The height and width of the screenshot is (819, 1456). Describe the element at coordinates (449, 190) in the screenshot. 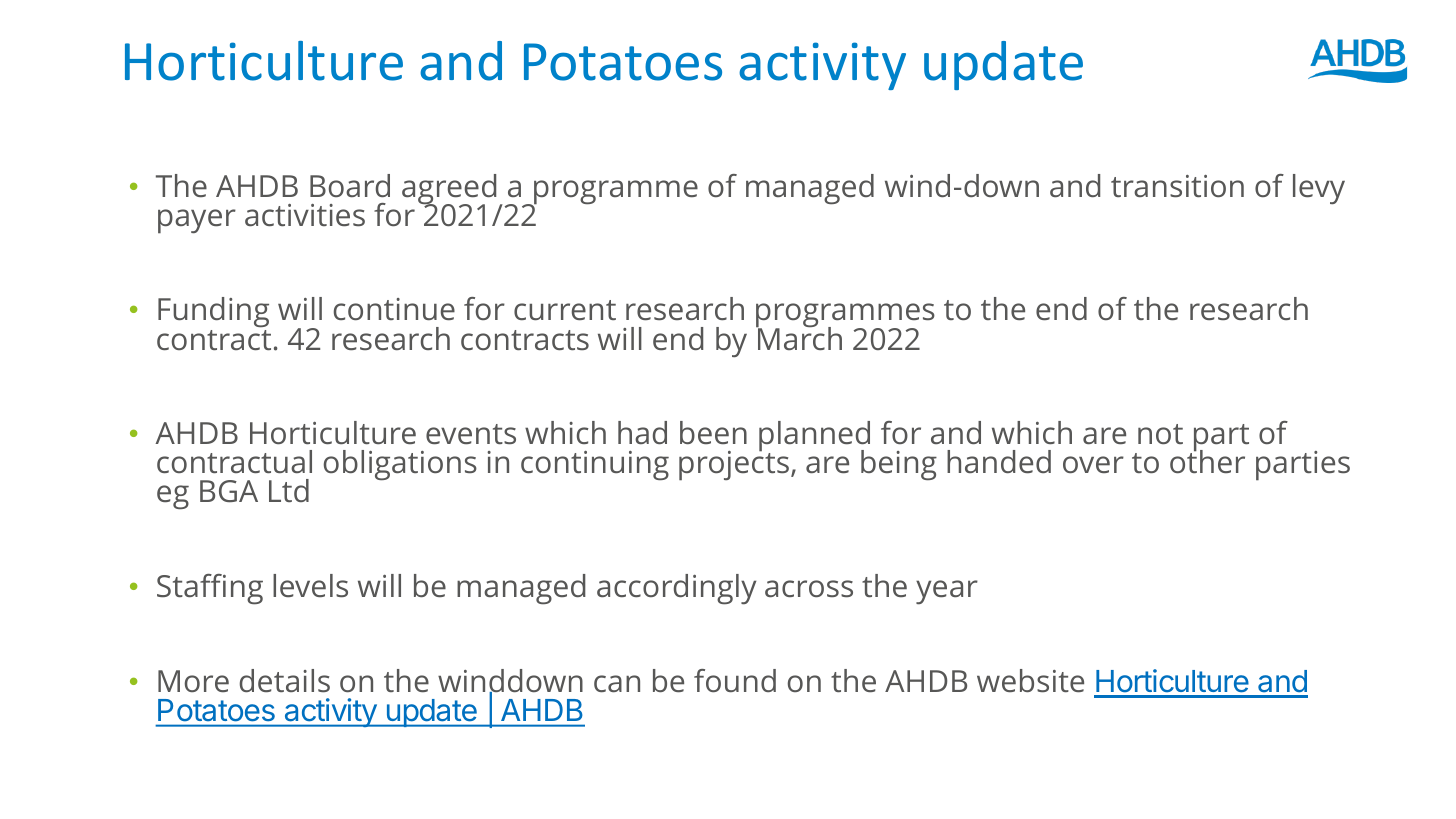

I see `agreed` at that location.
